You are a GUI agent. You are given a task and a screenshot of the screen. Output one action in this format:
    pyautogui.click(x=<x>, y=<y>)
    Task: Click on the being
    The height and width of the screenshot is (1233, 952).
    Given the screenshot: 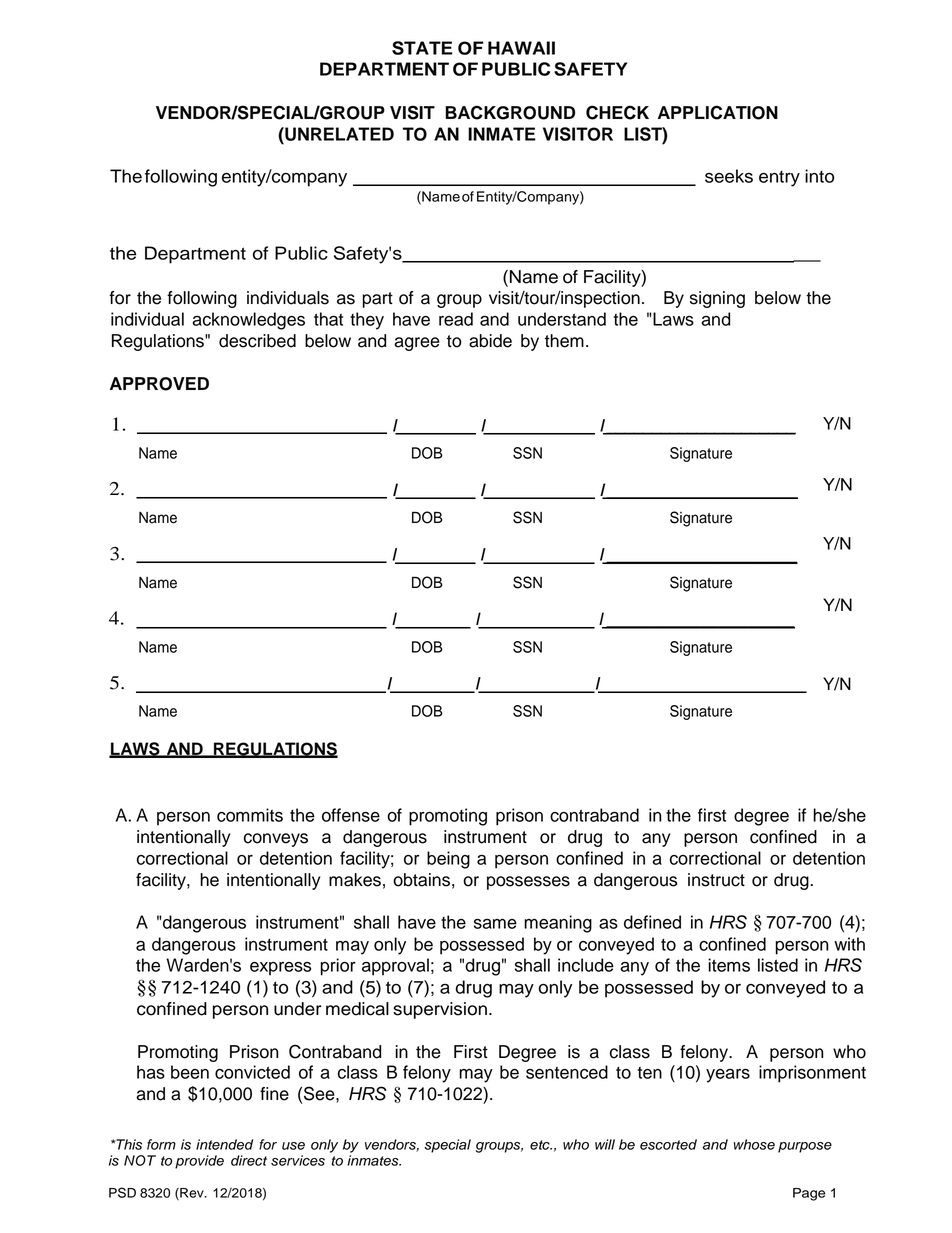 What is the action you would take?
    pyautogui.click(x=448, y=860)
